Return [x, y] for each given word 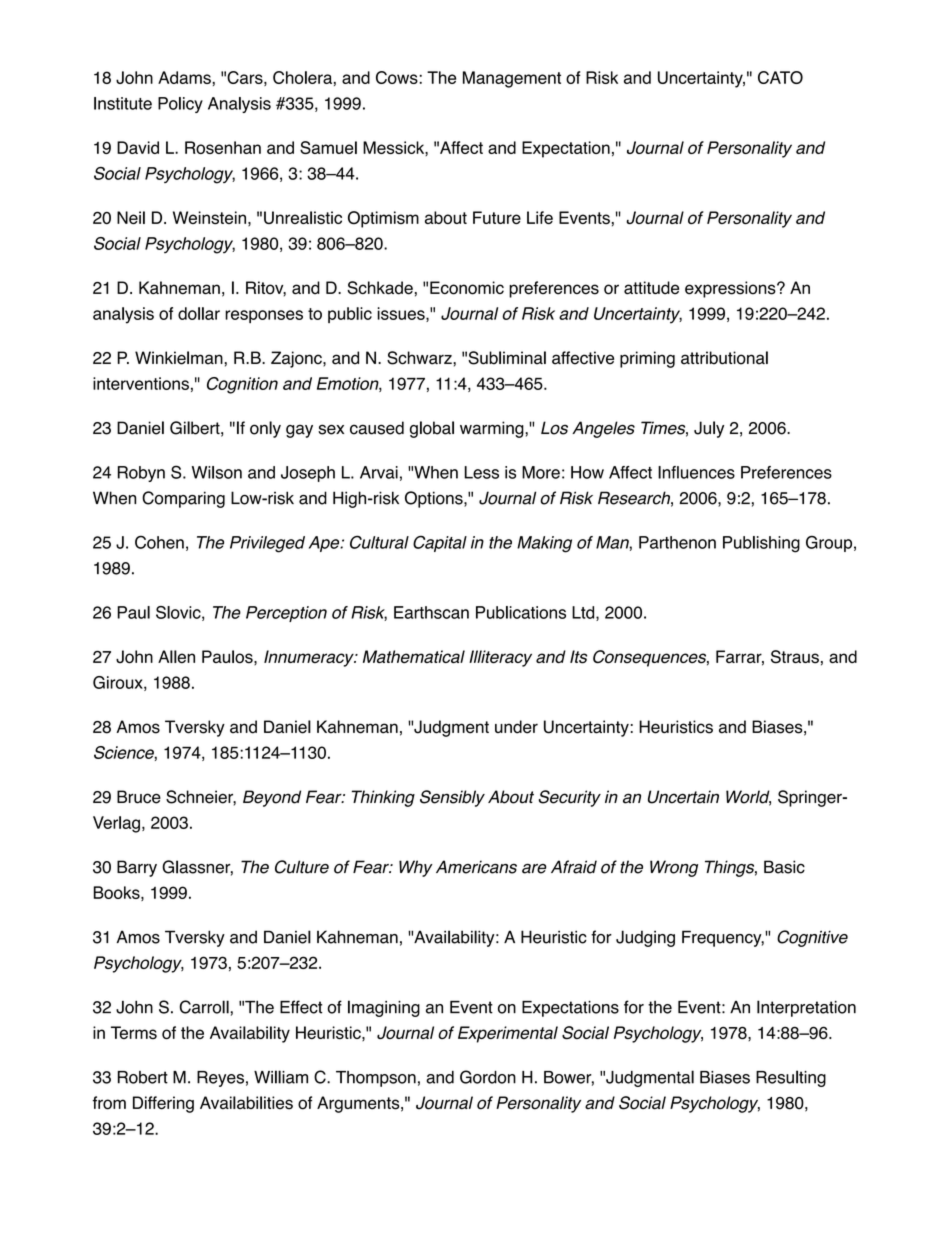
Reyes [220, 1079]
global [432, 429]
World [748, 798]
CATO [780, 77]
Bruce [139, 797]
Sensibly [452, 798]
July [709, 429]
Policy [180, 105]
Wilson [217, 472]
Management [512, 79]
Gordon [488, 1077]
